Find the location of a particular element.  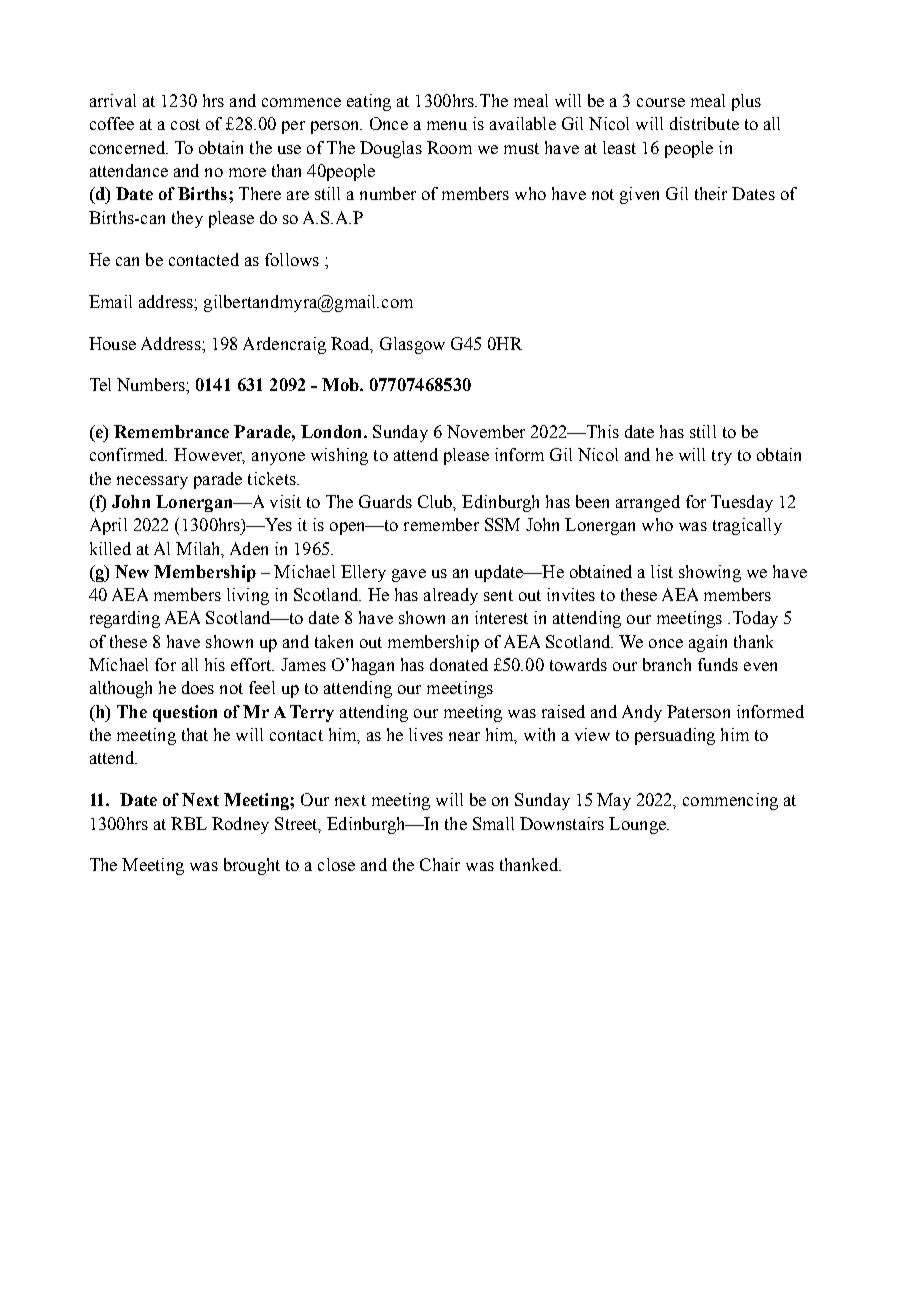

Guards is located at coordinates (385, 501).
